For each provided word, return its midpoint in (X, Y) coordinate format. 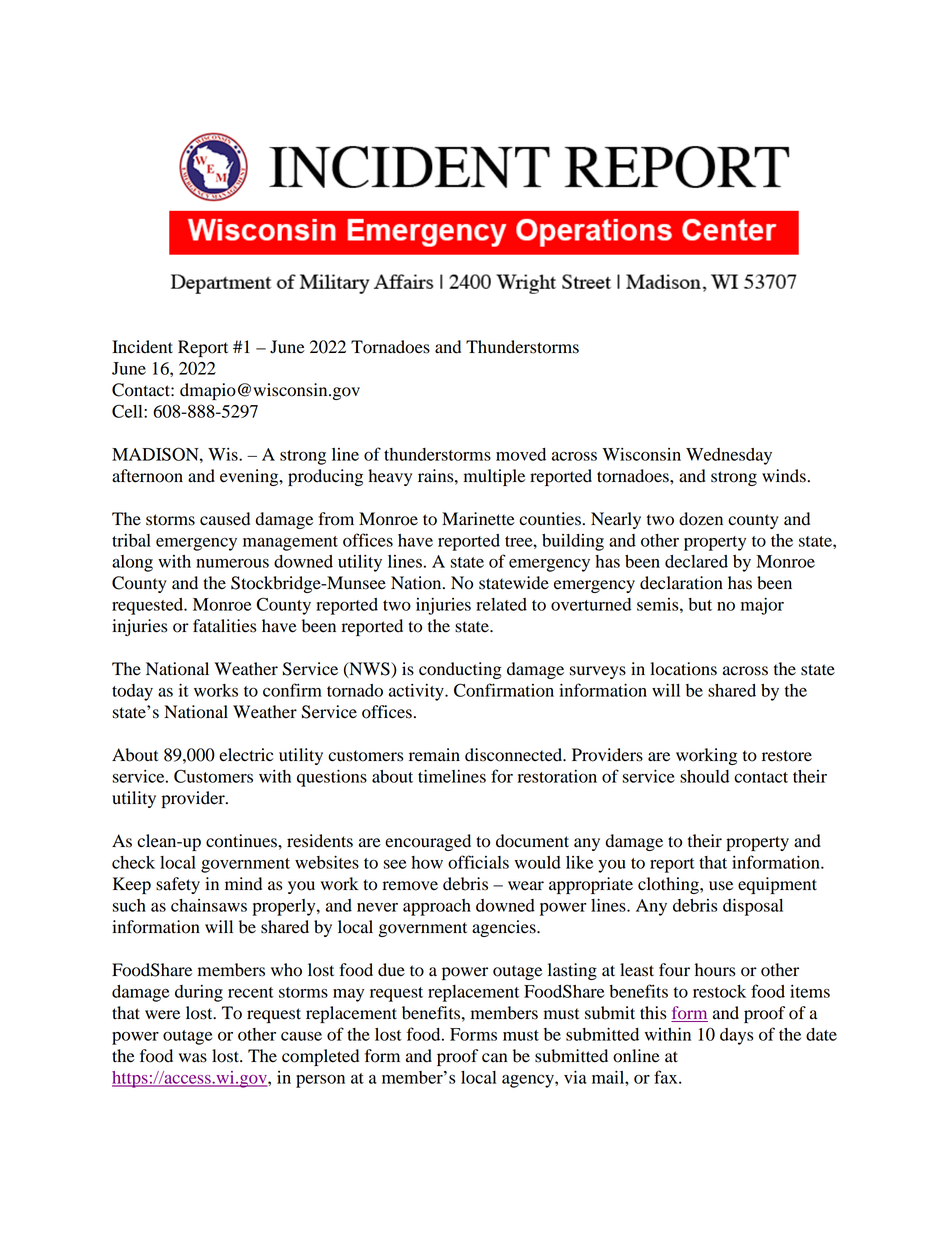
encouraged (428, 842)
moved (521, 454)
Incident (142, 347)
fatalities (224, 626)
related (501, 604)
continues (242, 841)
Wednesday (729, 456)
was (193, 1058)
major (762, 606)
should (704, 776)
